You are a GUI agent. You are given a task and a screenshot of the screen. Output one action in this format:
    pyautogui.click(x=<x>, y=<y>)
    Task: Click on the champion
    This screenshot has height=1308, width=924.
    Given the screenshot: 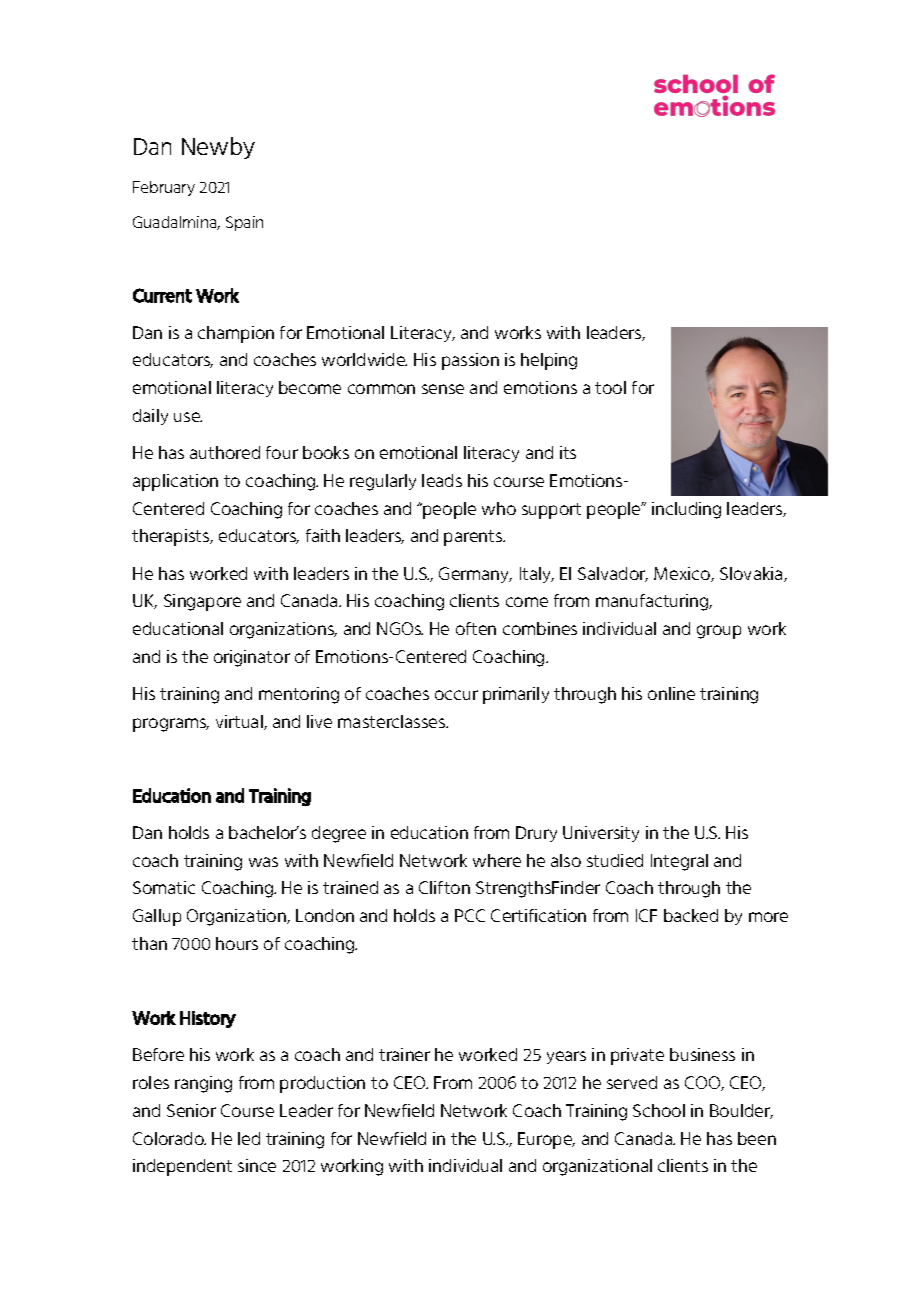 What is the action you would take?
    pyautogui.click(x=236, y=334)
